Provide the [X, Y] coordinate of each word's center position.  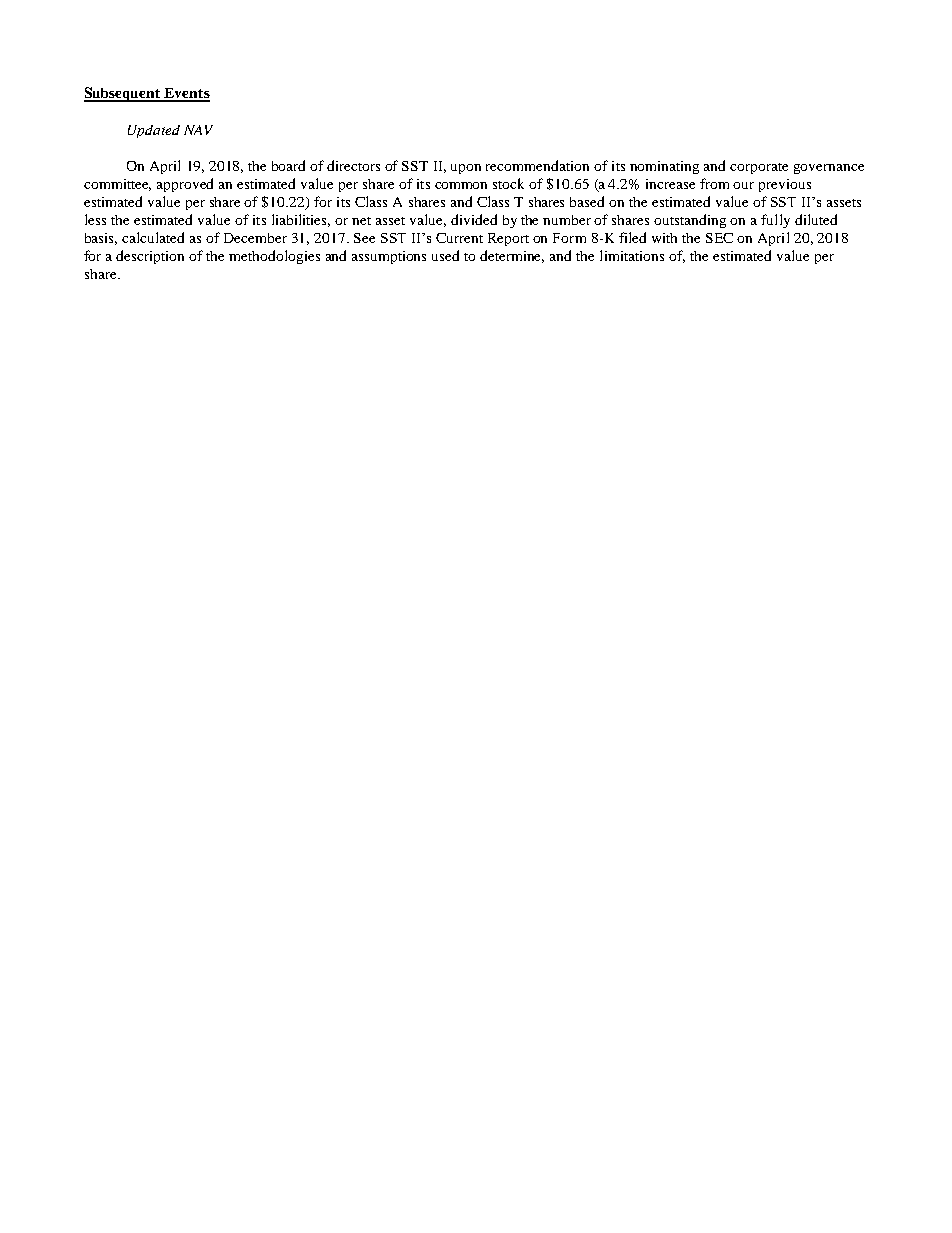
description [150, 257]
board [288, 165]
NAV [198, 130]
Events [186, 94]
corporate [759, 168]
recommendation [537, 165]
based [587, 201]
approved [185, 185]
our [743, 185]
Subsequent [123, 94]
